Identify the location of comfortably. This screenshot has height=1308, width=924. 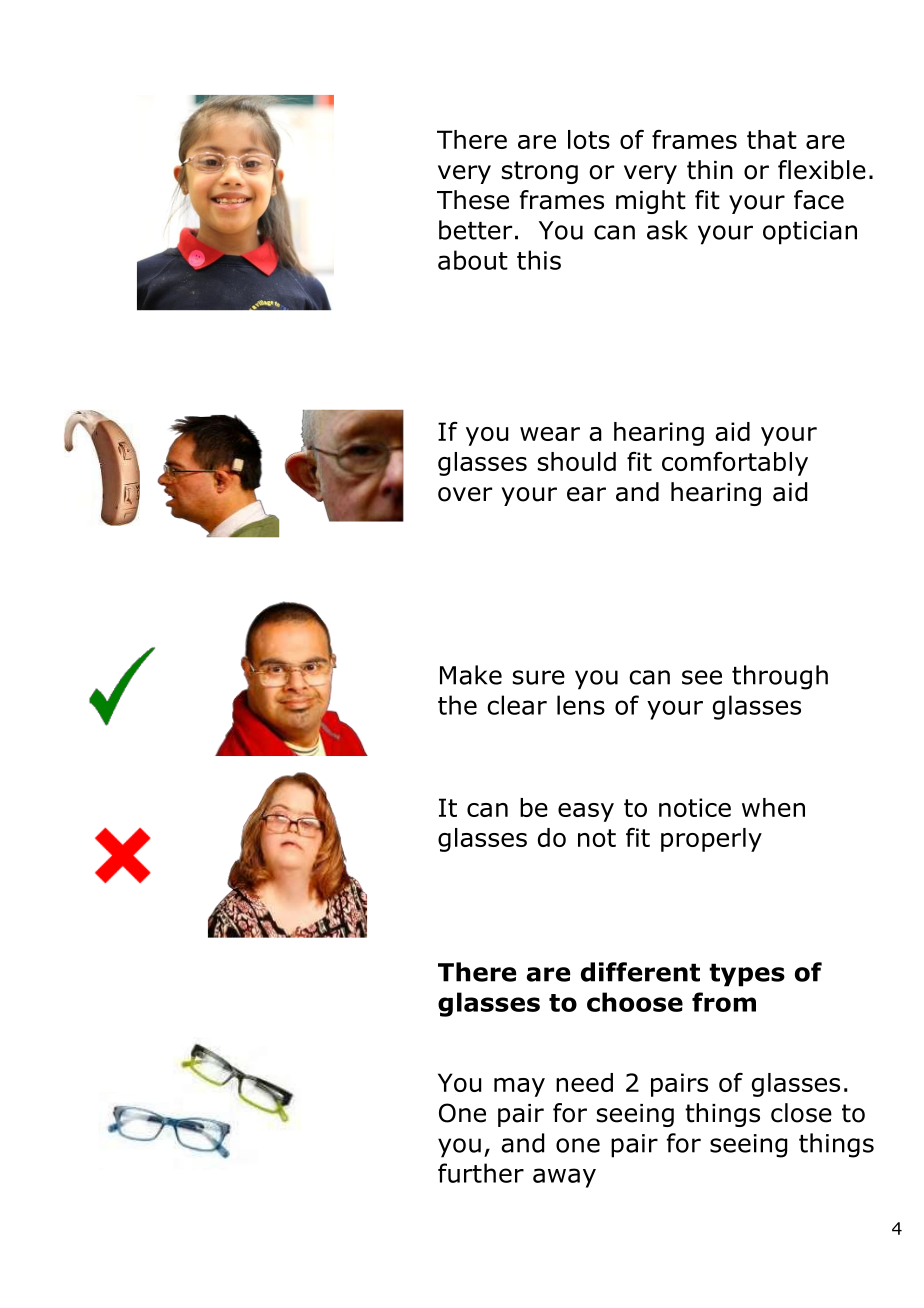
(735, 464).
